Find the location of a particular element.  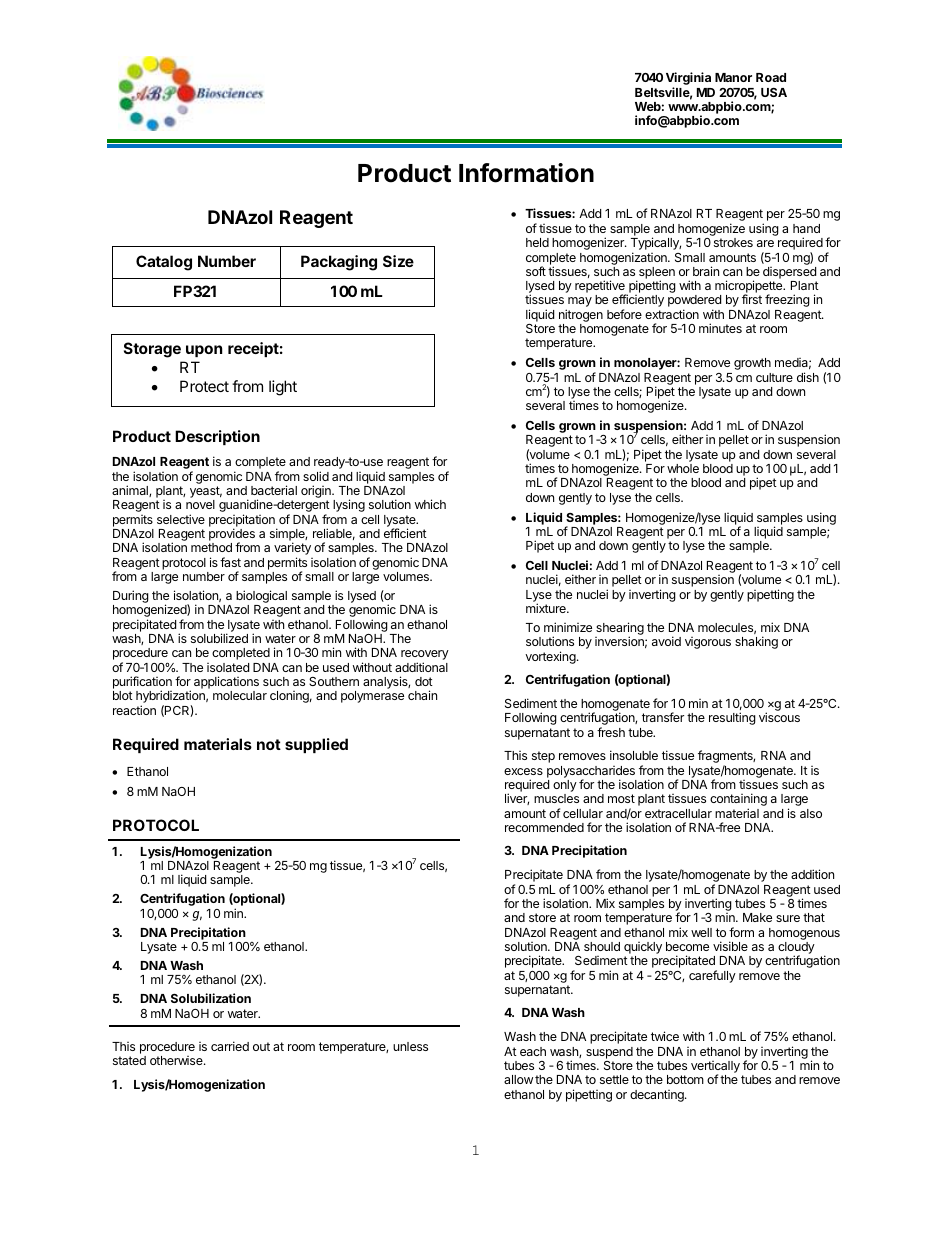

otherwise is located at coordinates (177, 1060).
